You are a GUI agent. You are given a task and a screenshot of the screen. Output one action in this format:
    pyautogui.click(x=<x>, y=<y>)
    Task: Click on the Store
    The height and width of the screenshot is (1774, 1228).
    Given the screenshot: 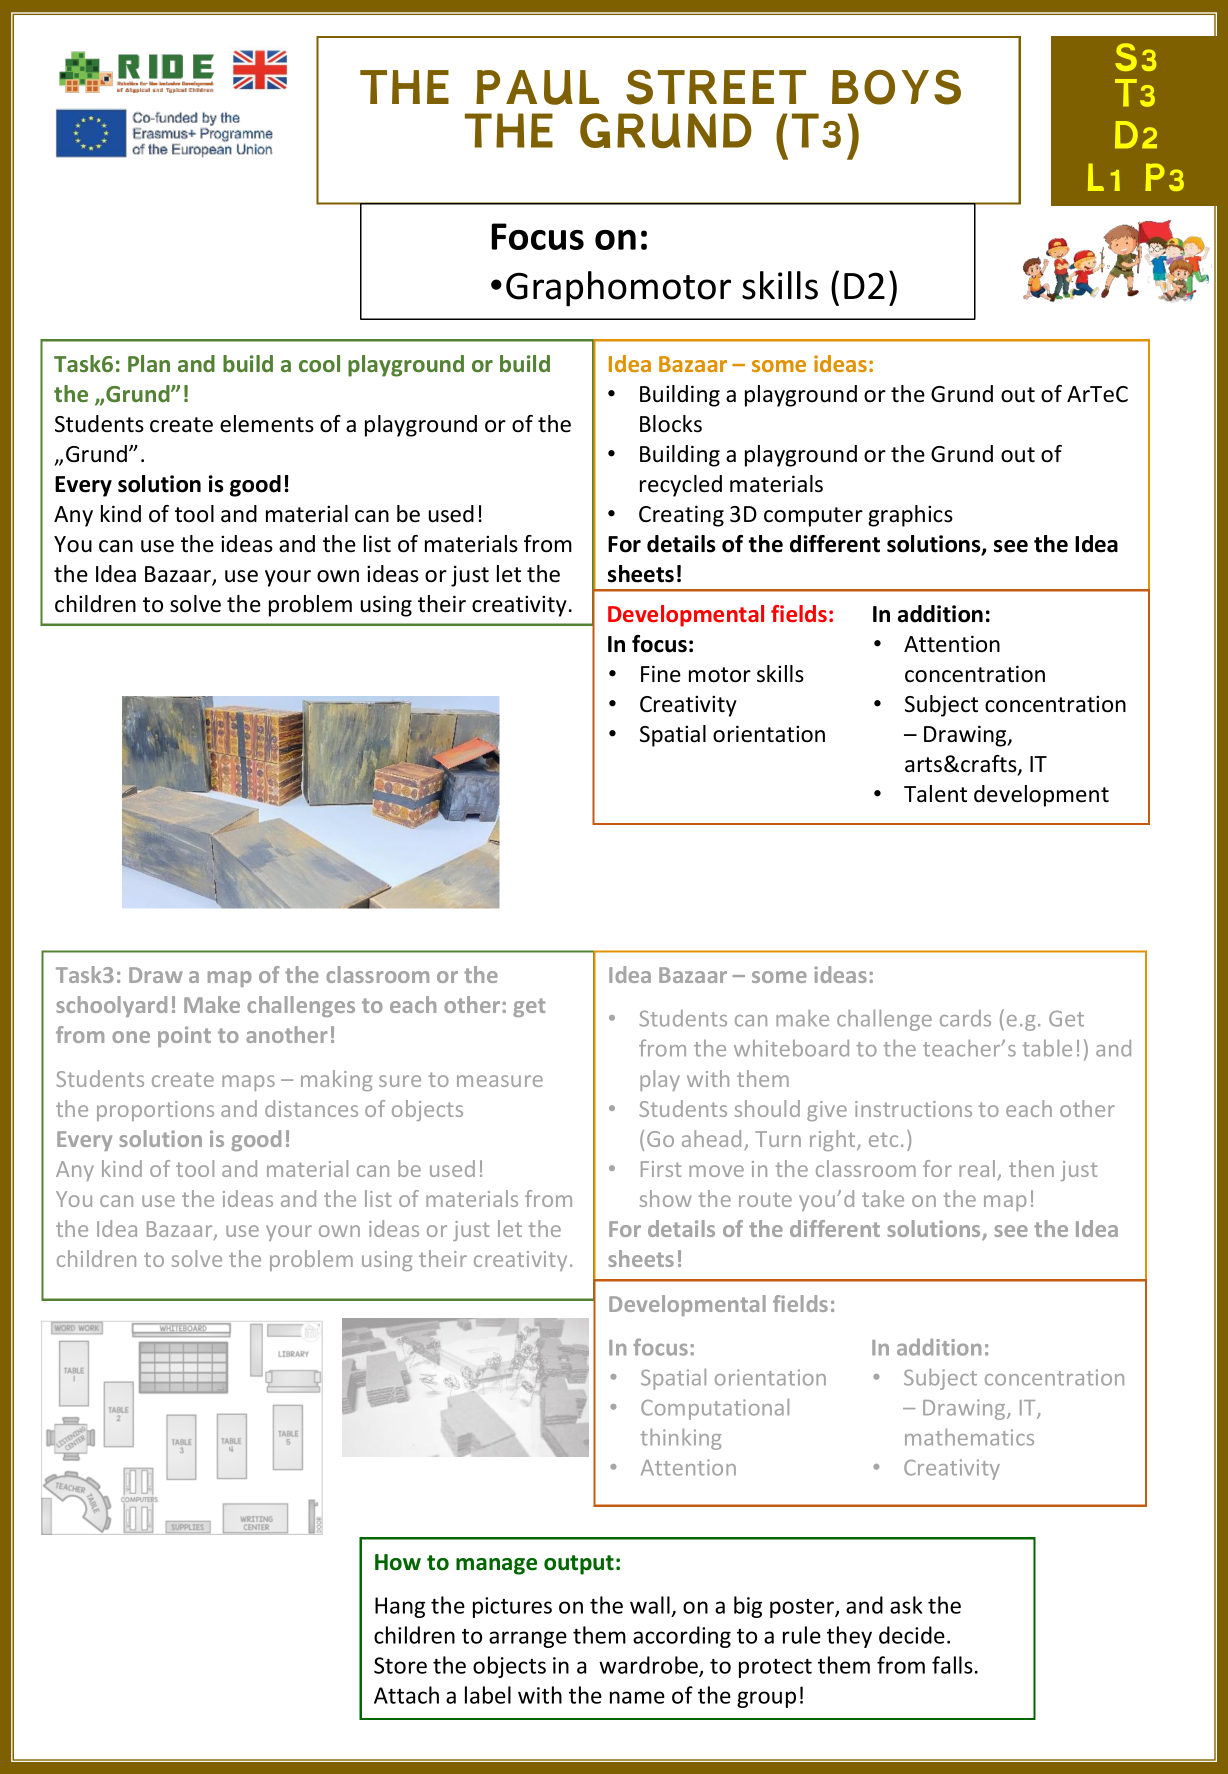 What is the action you would take?
    pyautogui.click(x=400, y=1665)
